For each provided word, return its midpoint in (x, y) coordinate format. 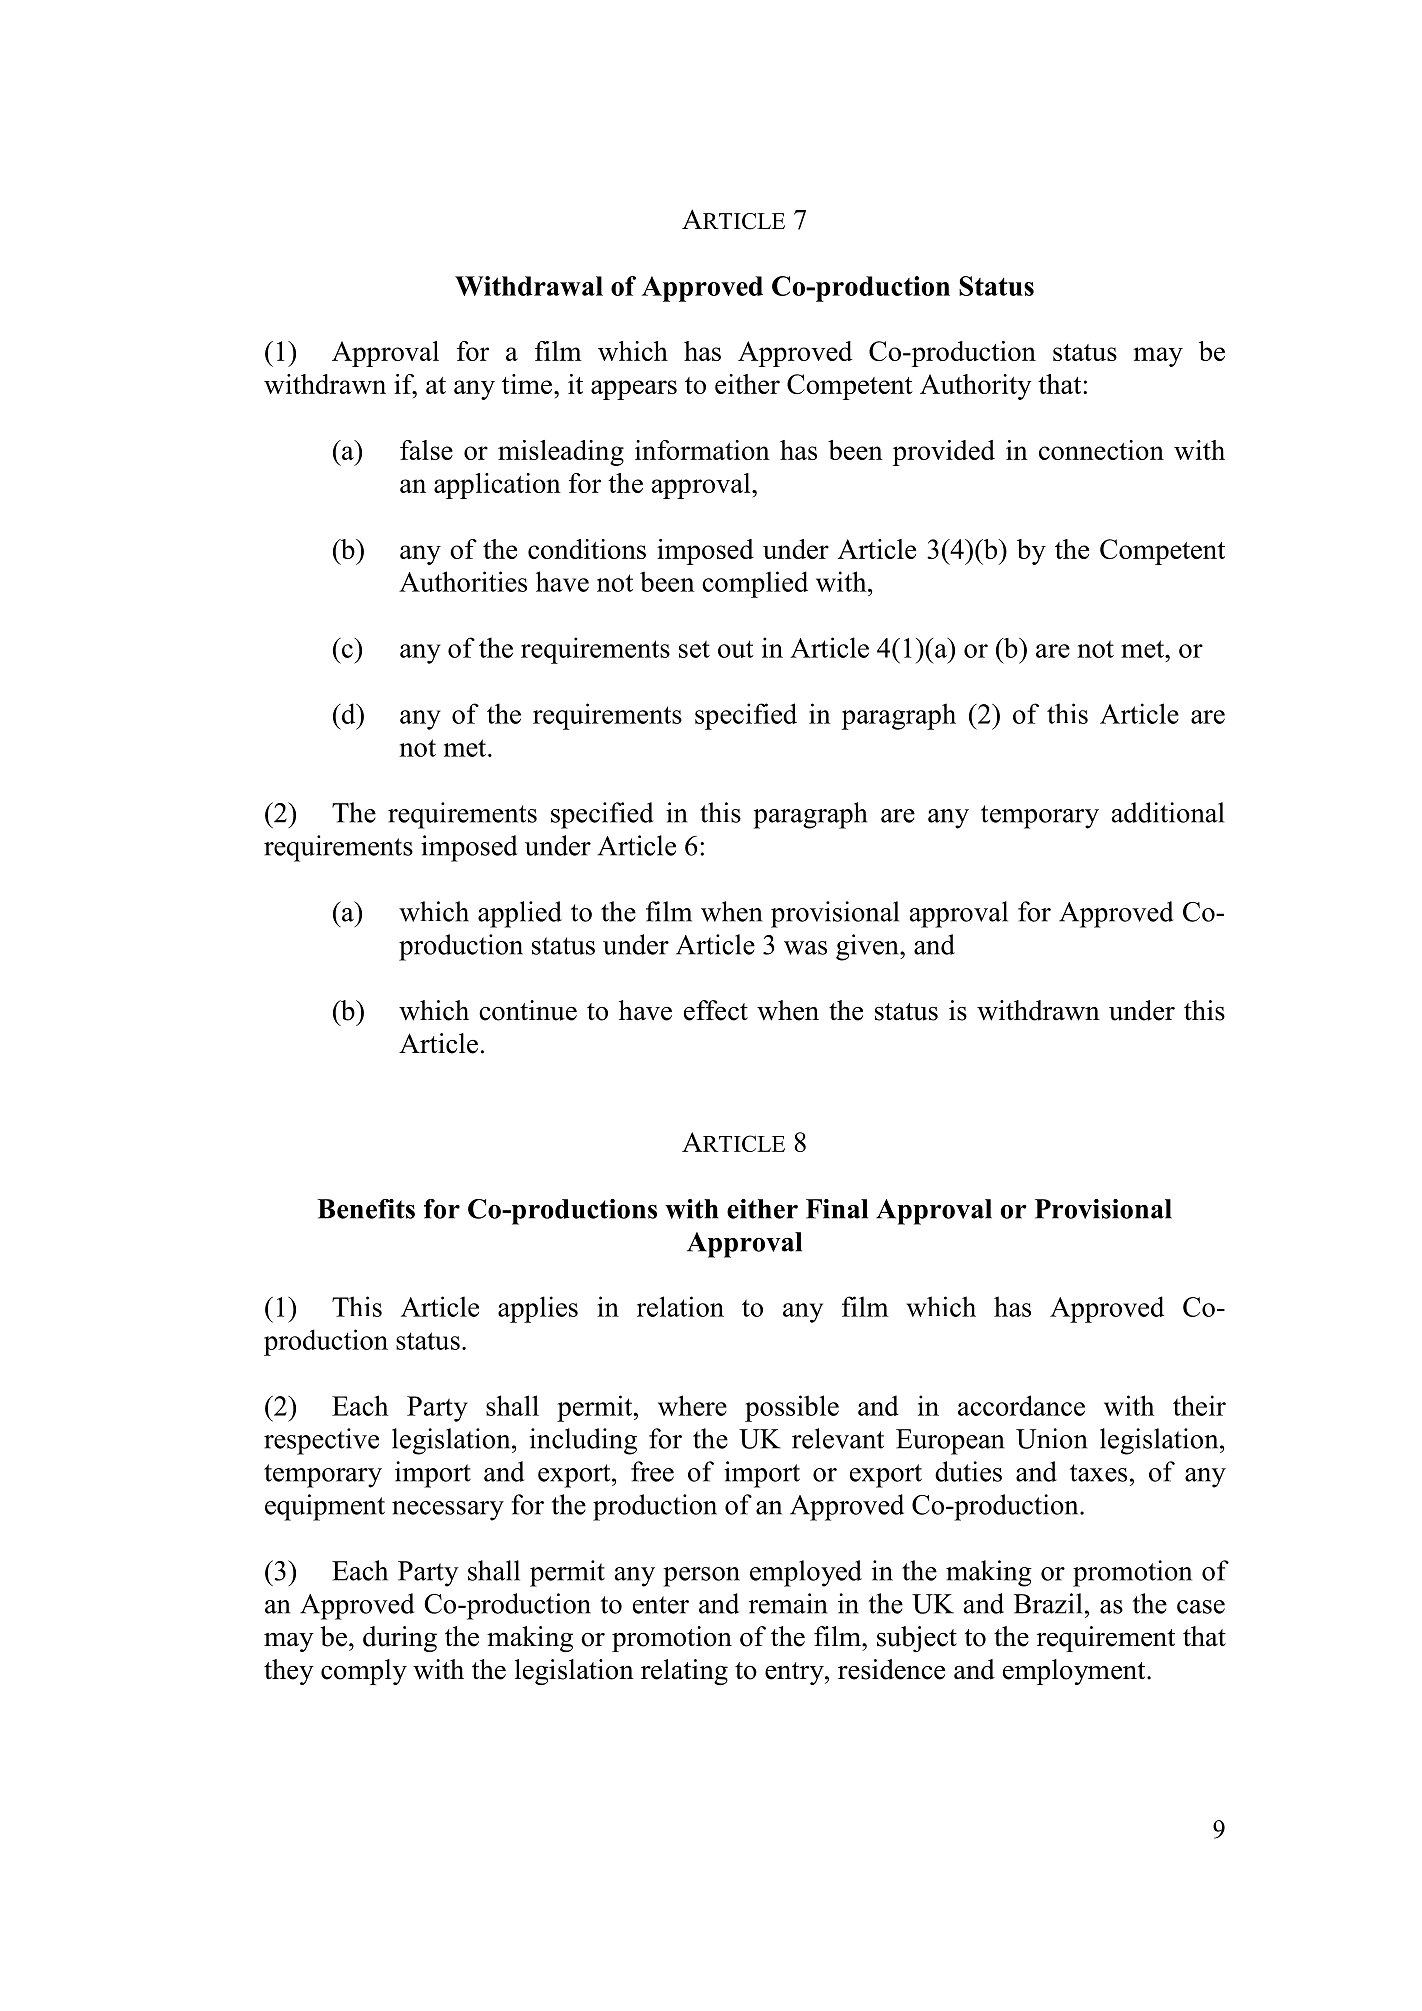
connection (1101, 450)
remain (788, 1603)
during (400, 1639)
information (702, 450)
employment (1075, 1672)
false (426, 450)
